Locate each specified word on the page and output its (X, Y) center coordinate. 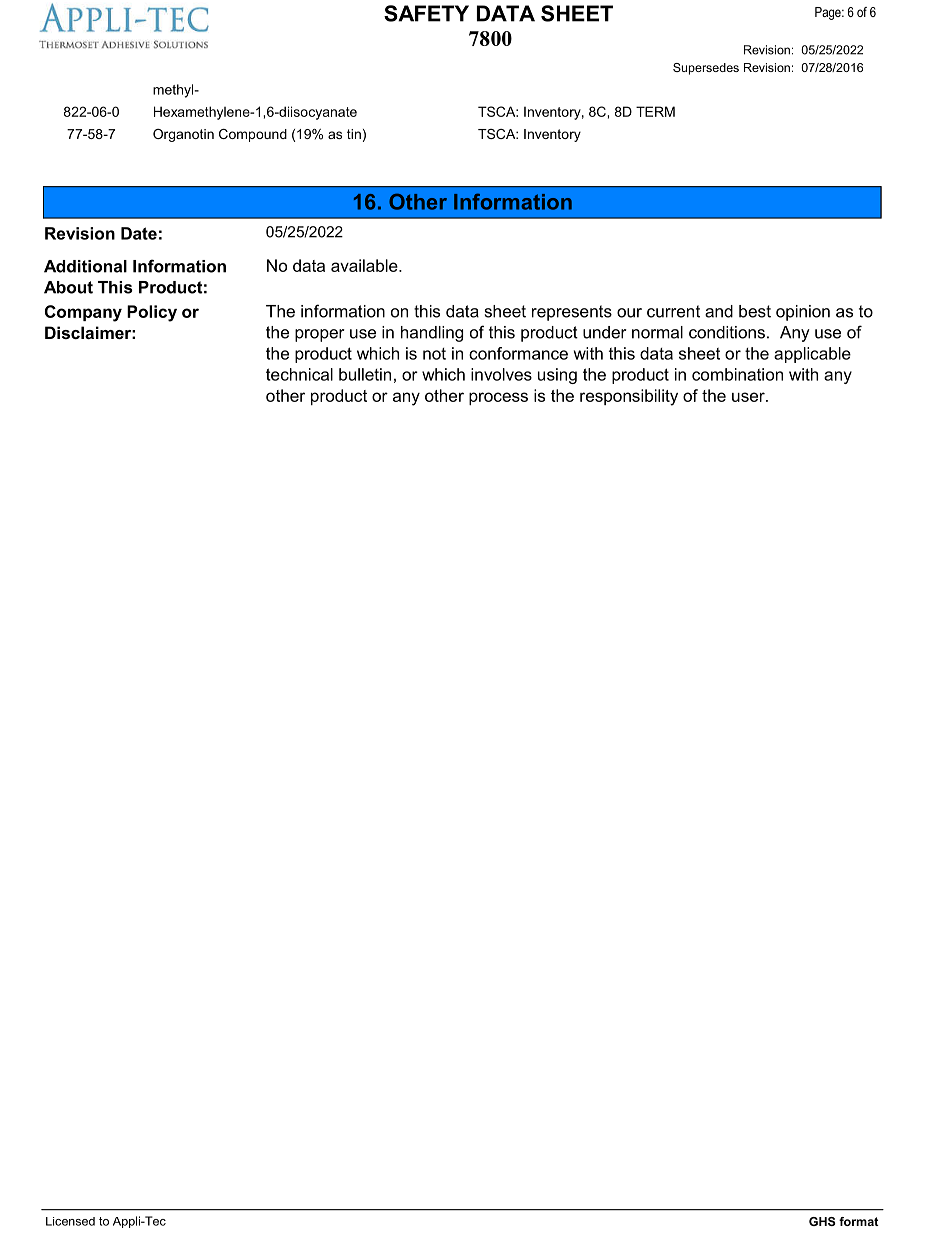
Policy (152, 313)
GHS (822, 1221)
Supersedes (706, 69)
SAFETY (426, 13)
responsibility (629, 397)
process (498, 398)
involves (501, 374)
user (749, 397)
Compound (253, 135)
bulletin (365, 374)
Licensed (70, 1221)
